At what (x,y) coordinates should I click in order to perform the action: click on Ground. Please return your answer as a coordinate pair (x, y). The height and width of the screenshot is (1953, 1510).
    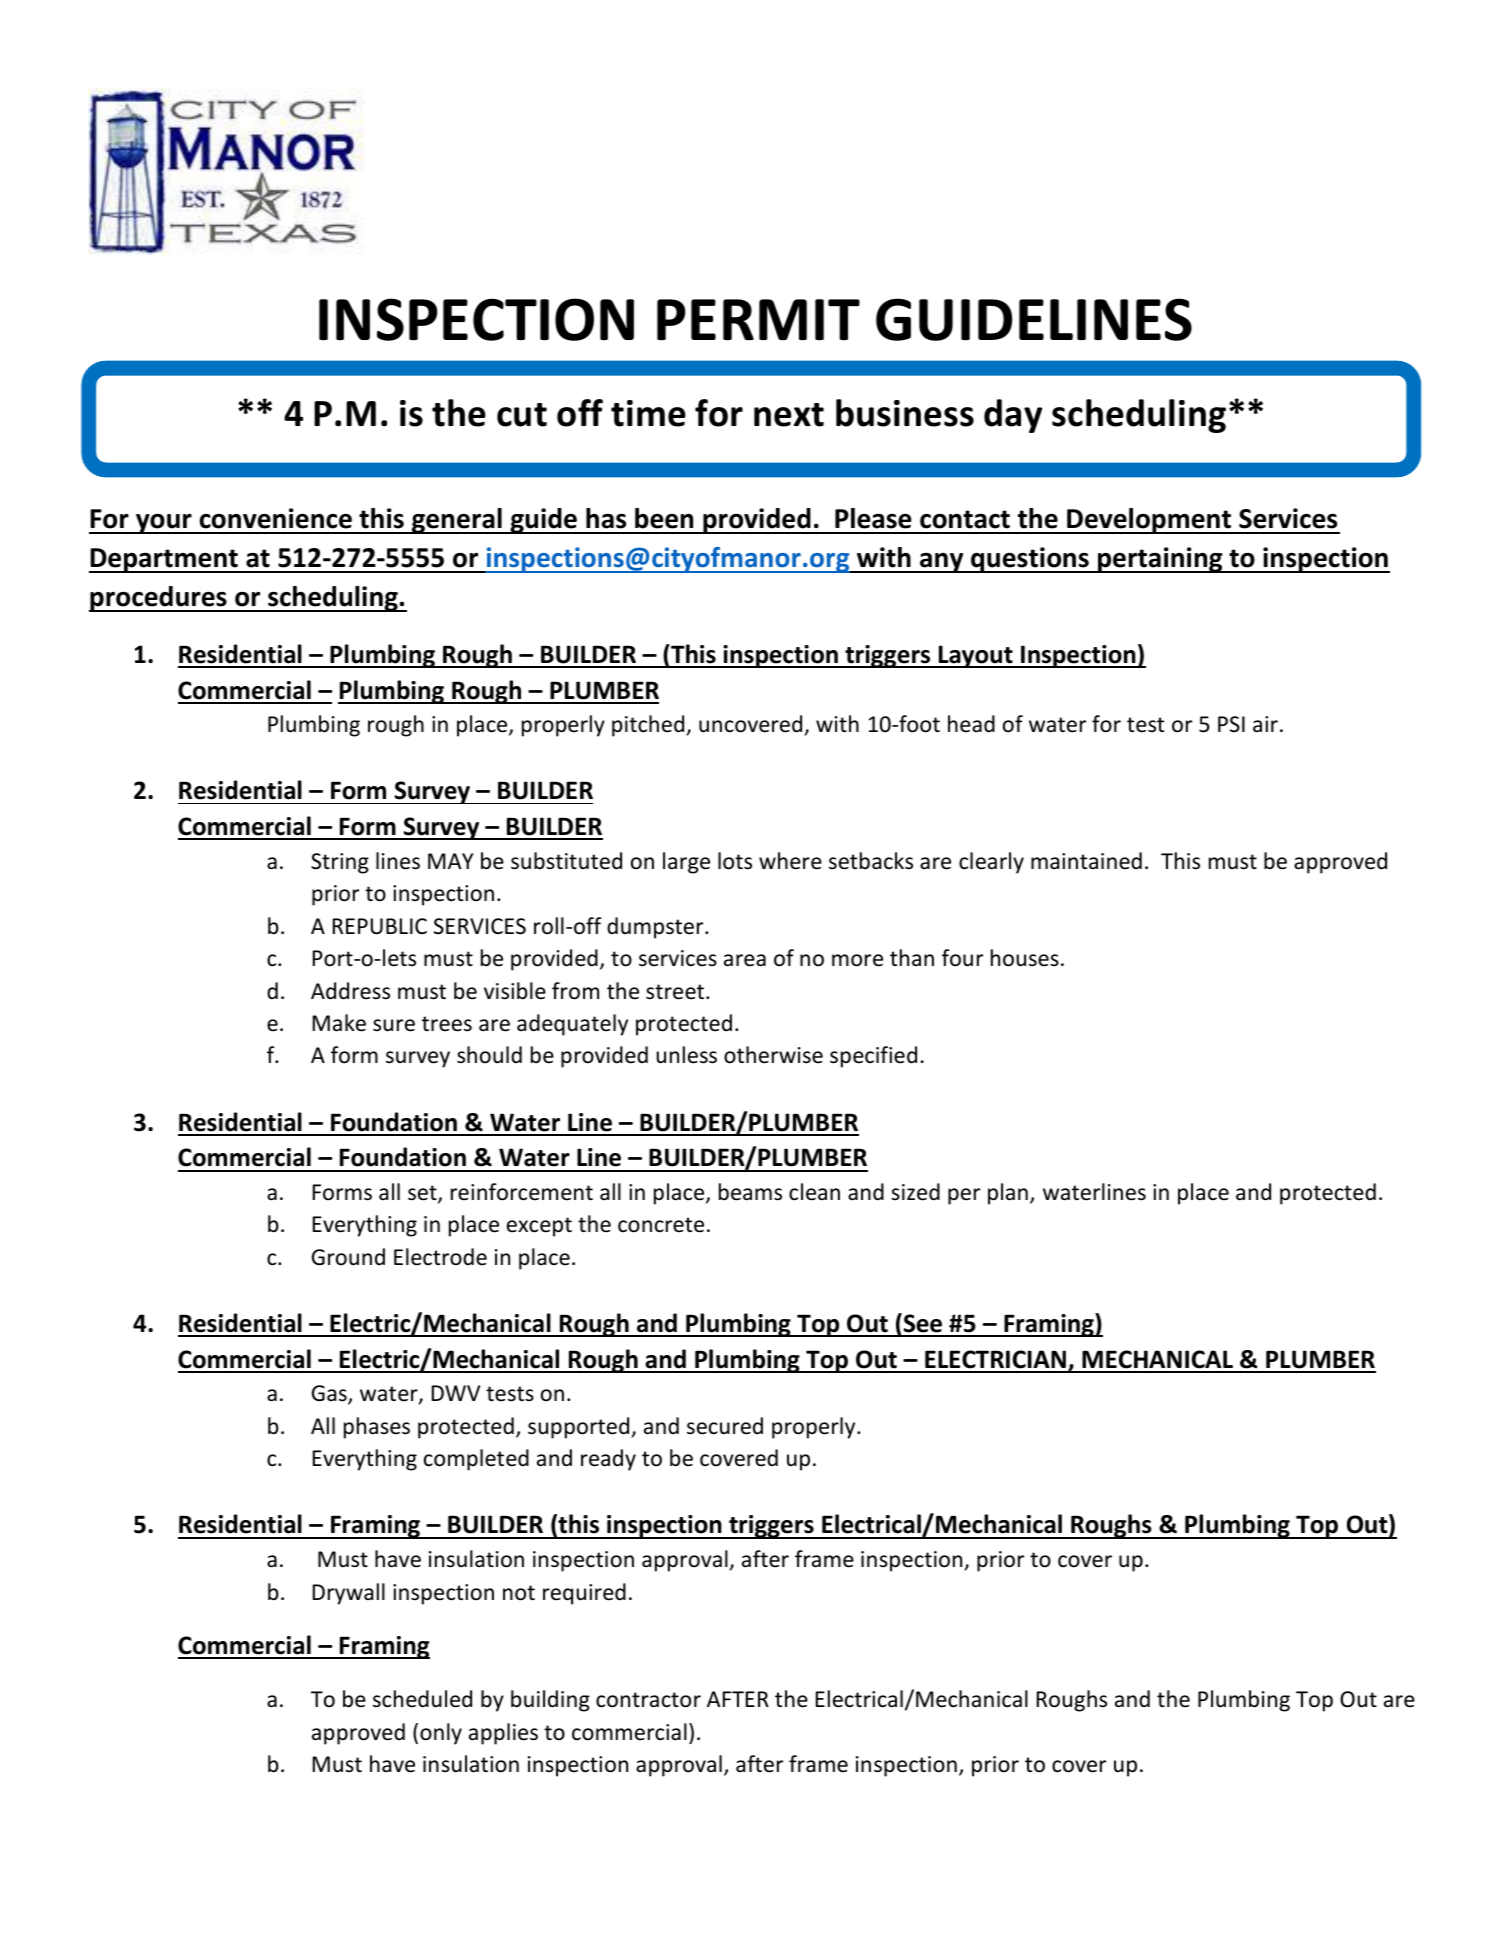
    Looking at the image, I should click on (348, 1257).
